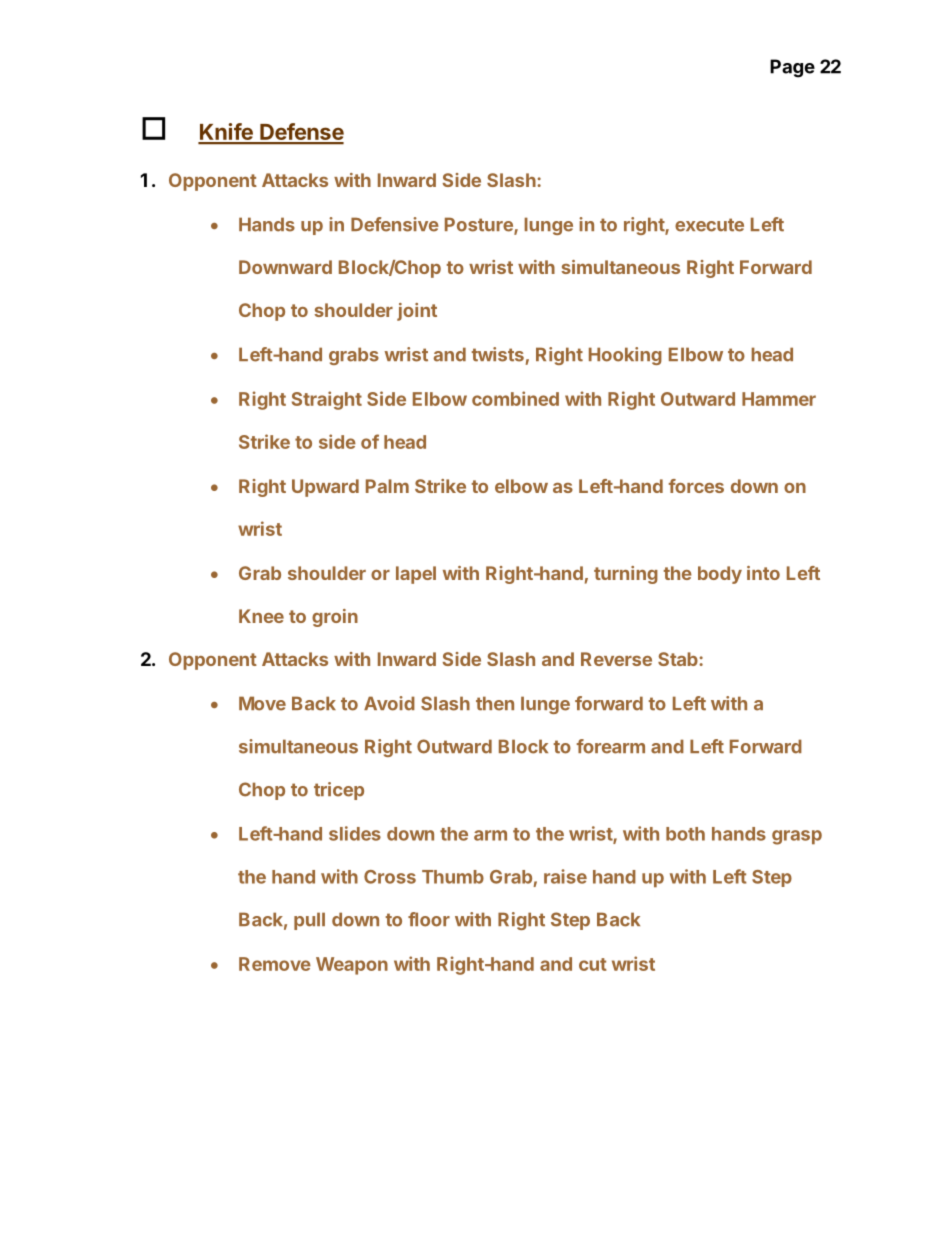  What do you see at coordinates (792, 68) in the screenshot?
I see `Page` at bounding box center [792, 68].
